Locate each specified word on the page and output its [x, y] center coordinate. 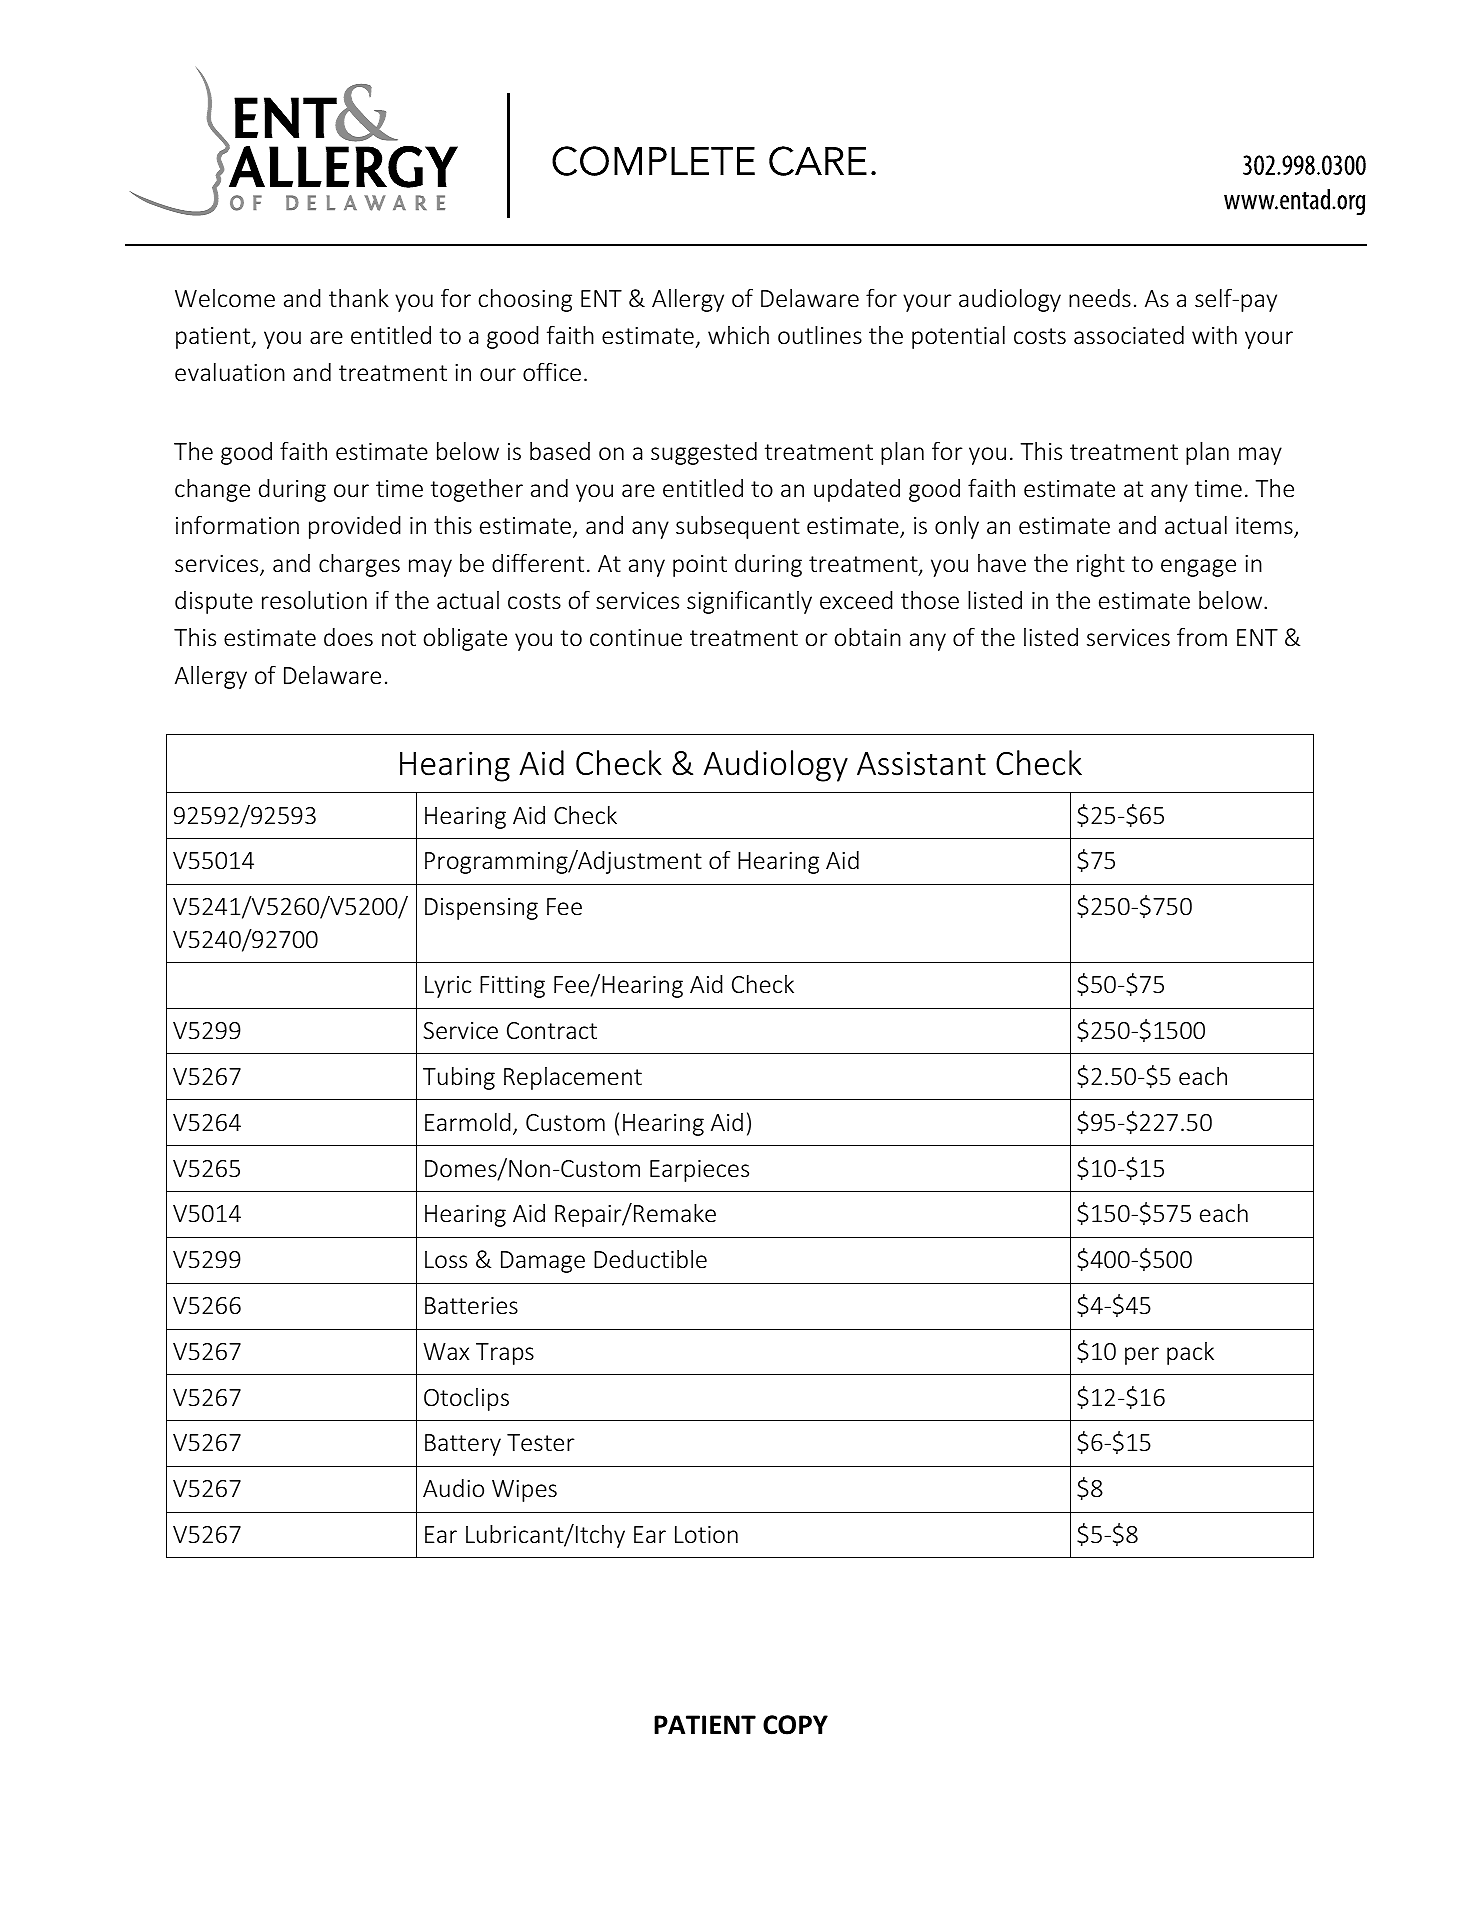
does [348, 637]
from [1202, 636]
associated [1129, 335]
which [738, 335]
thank [359, 298]
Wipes [524, 1491]
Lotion [706, 1535]
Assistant [921, 763]
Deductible [650, 1259]
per [1142, 1356]
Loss [446, 1260]
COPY [795, 1725]
